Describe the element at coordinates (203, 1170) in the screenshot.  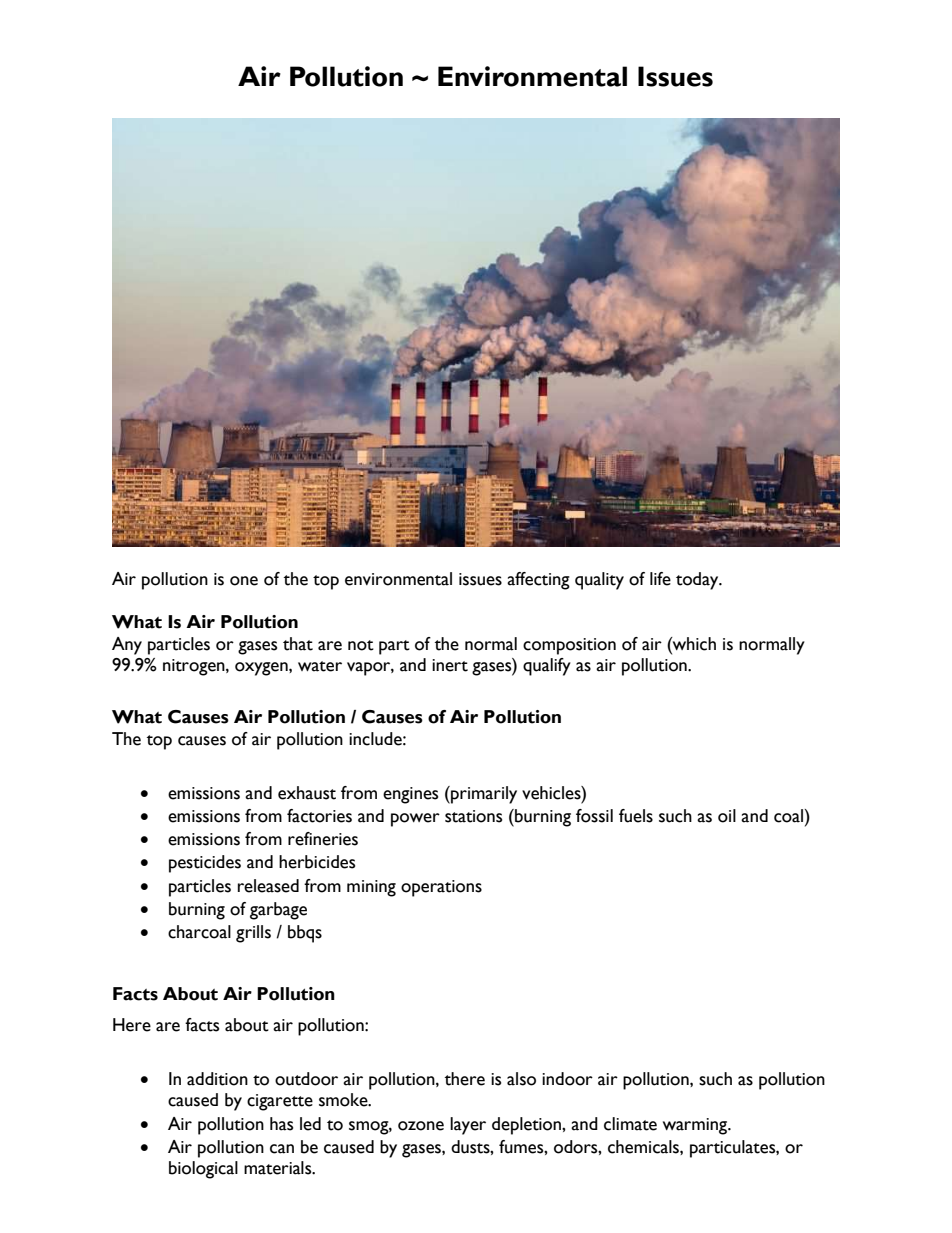
I see `biological` at that location.
